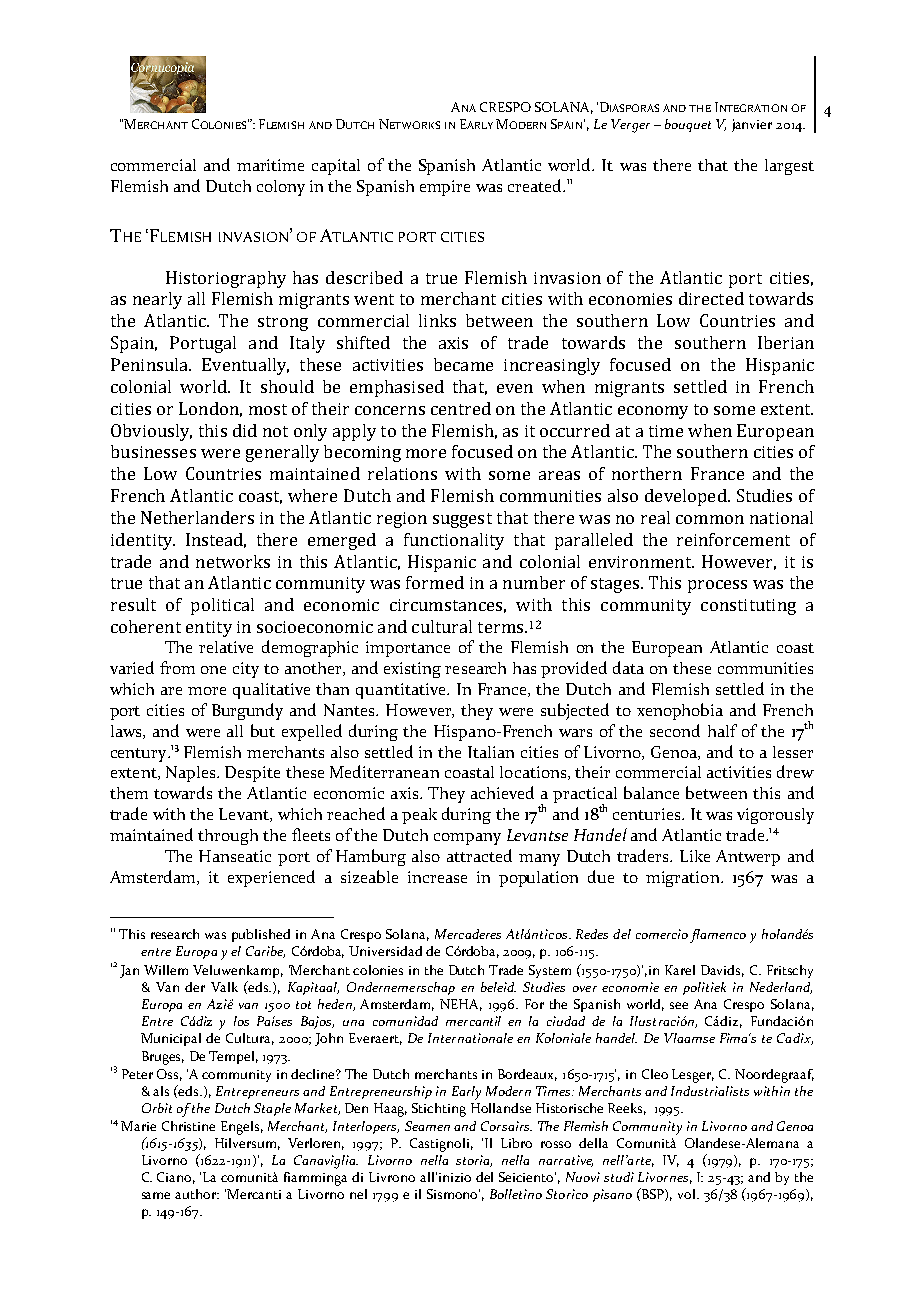  What do you see at coordinates (281, 188) in the screenshot?
I see `colony` at bounding box center [281, 188].
